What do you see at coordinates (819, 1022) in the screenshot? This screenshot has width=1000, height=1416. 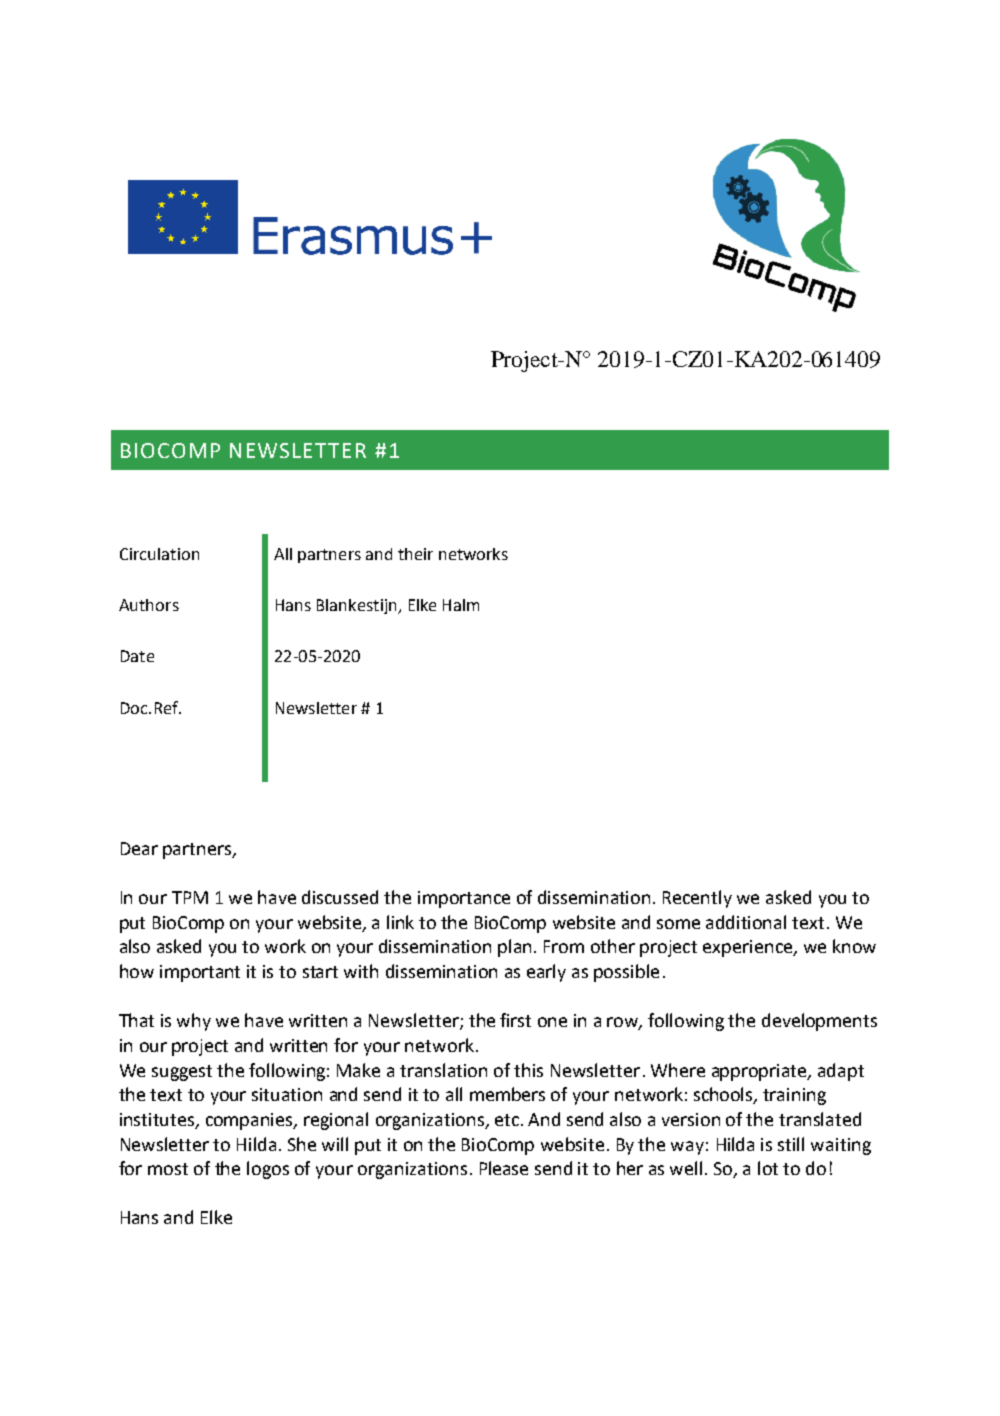 I see `developments` at bounding box center [819, 1022].
